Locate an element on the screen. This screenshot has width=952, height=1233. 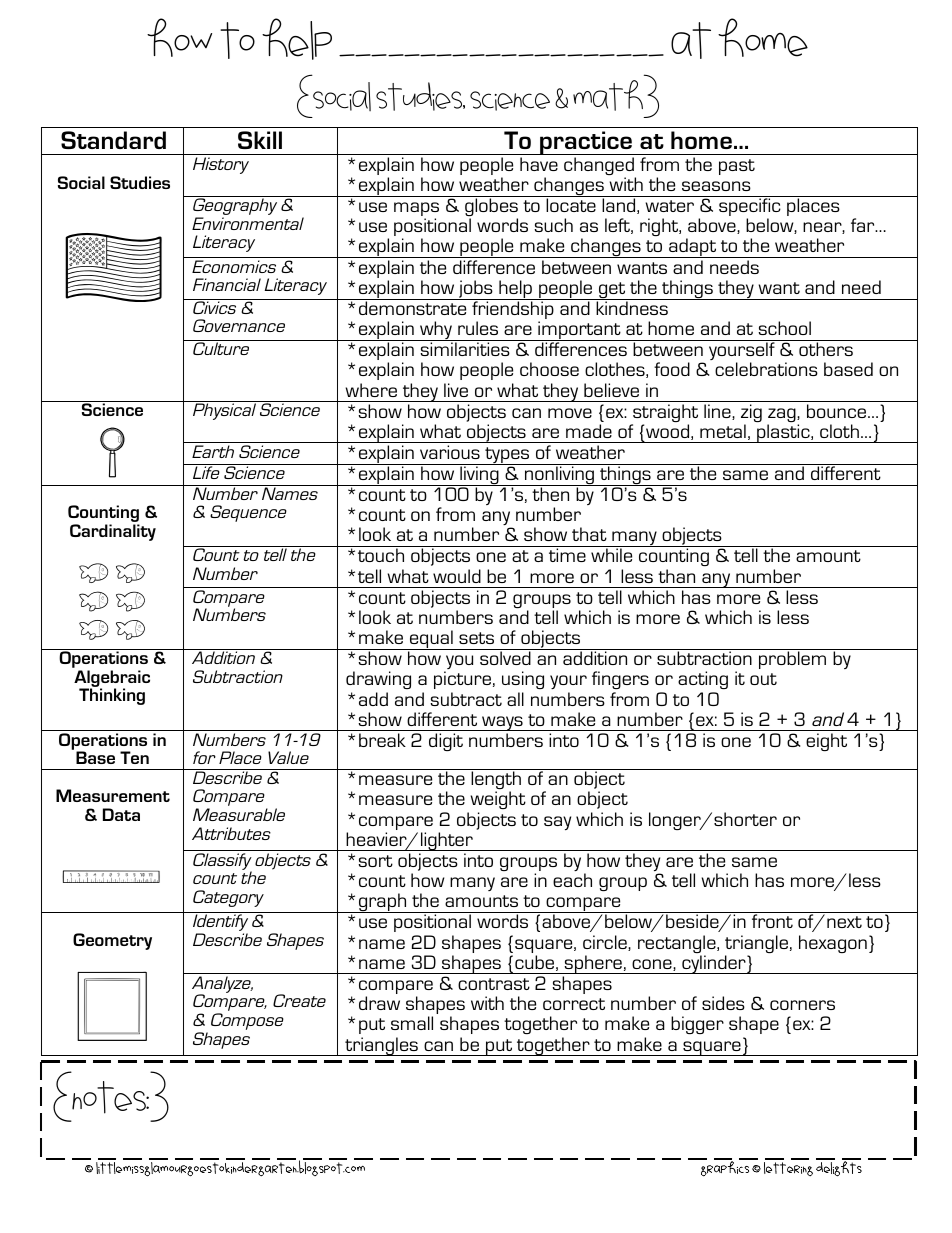
celebrations is located at coordinates (766, 369).
